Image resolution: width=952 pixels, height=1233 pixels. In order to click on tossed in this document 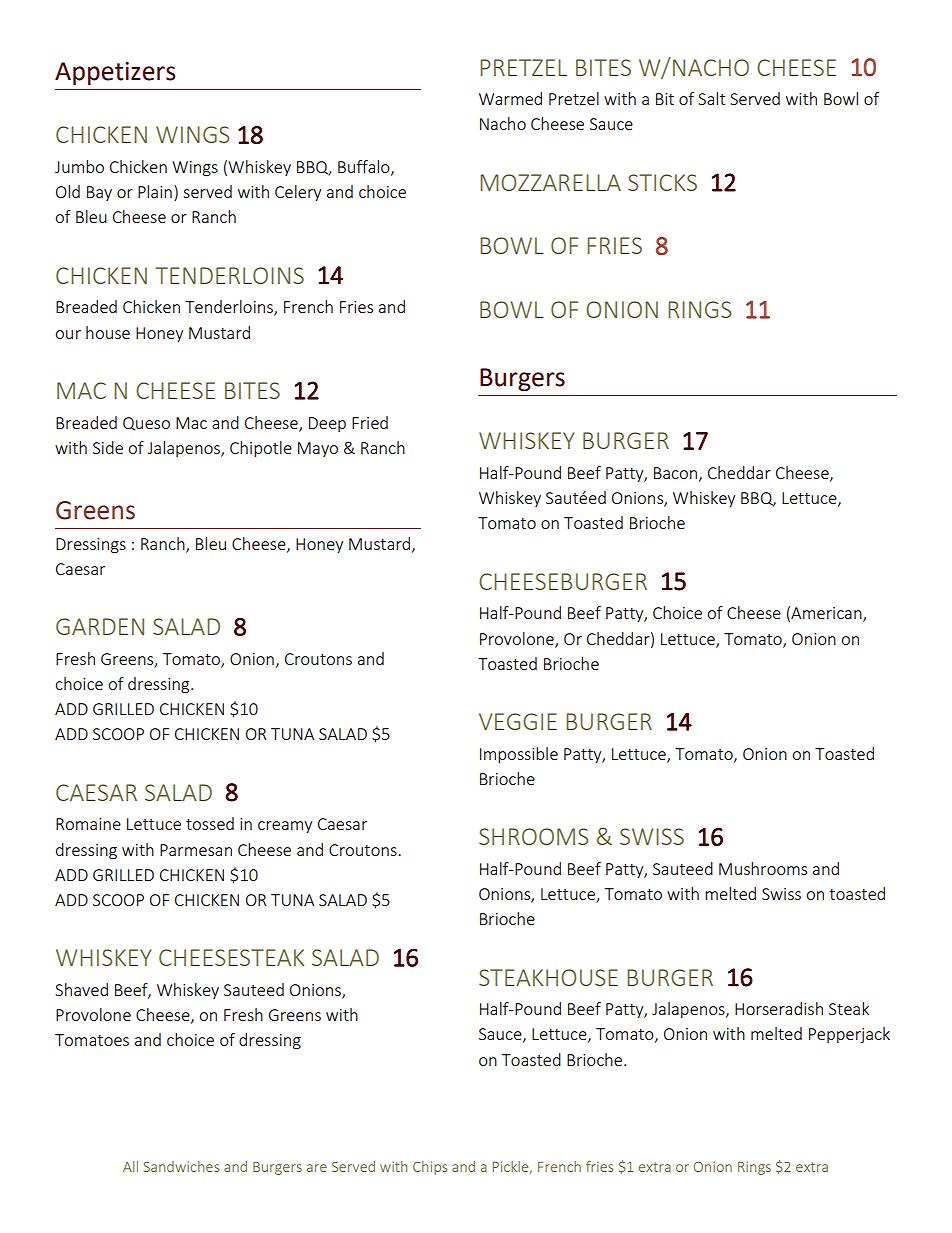, I will do `click(210, 823)`.
